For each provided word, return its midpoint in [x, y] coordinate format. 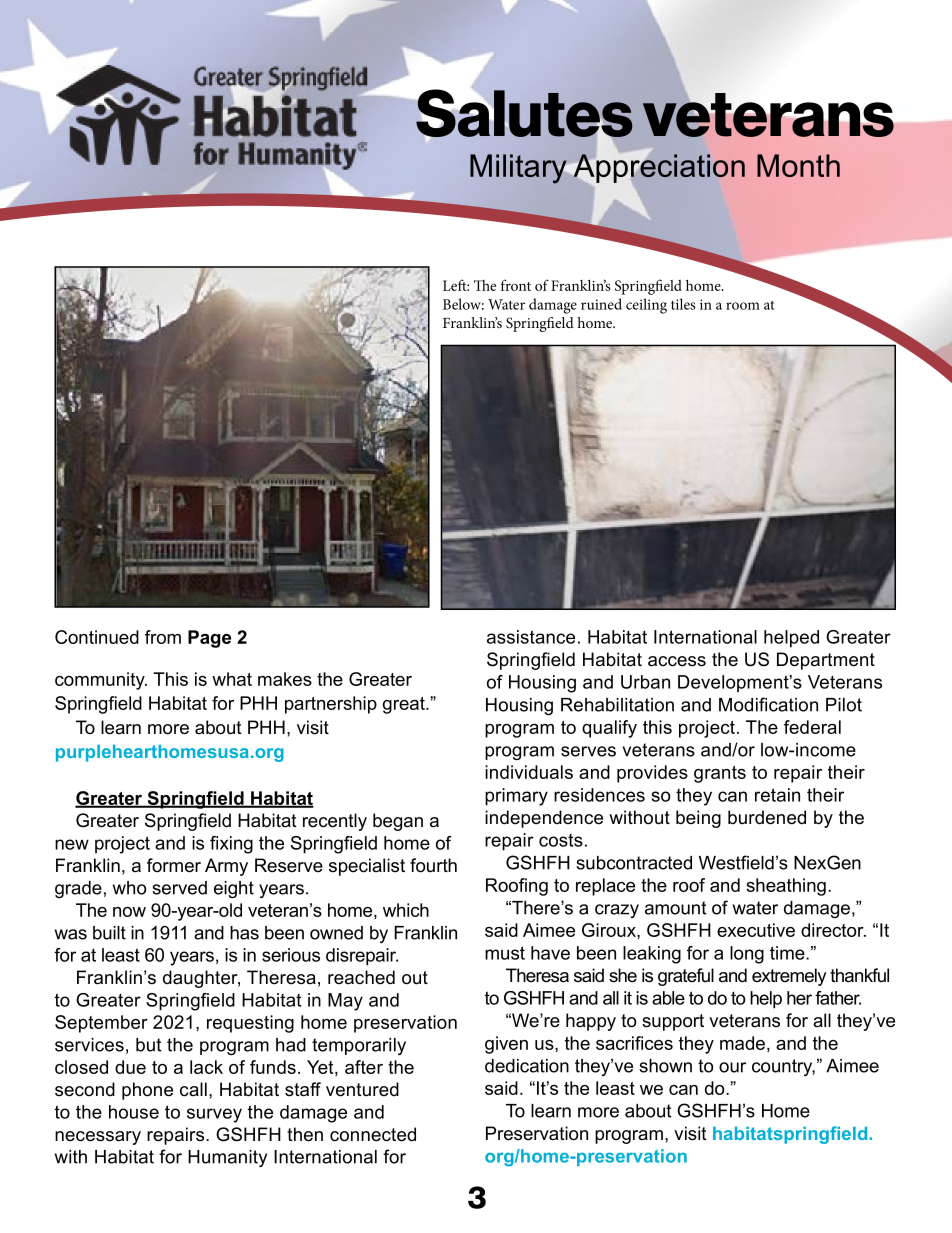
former [174, 865]
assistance [531, 637]
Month [798, 165]
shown [665, 1066]
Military [519, 169]
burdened [767, 817]
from [163, 637]
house [134, 1112]
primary [516, 797]
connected [373, 1134]
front [516, 285]
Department [826, 661]
